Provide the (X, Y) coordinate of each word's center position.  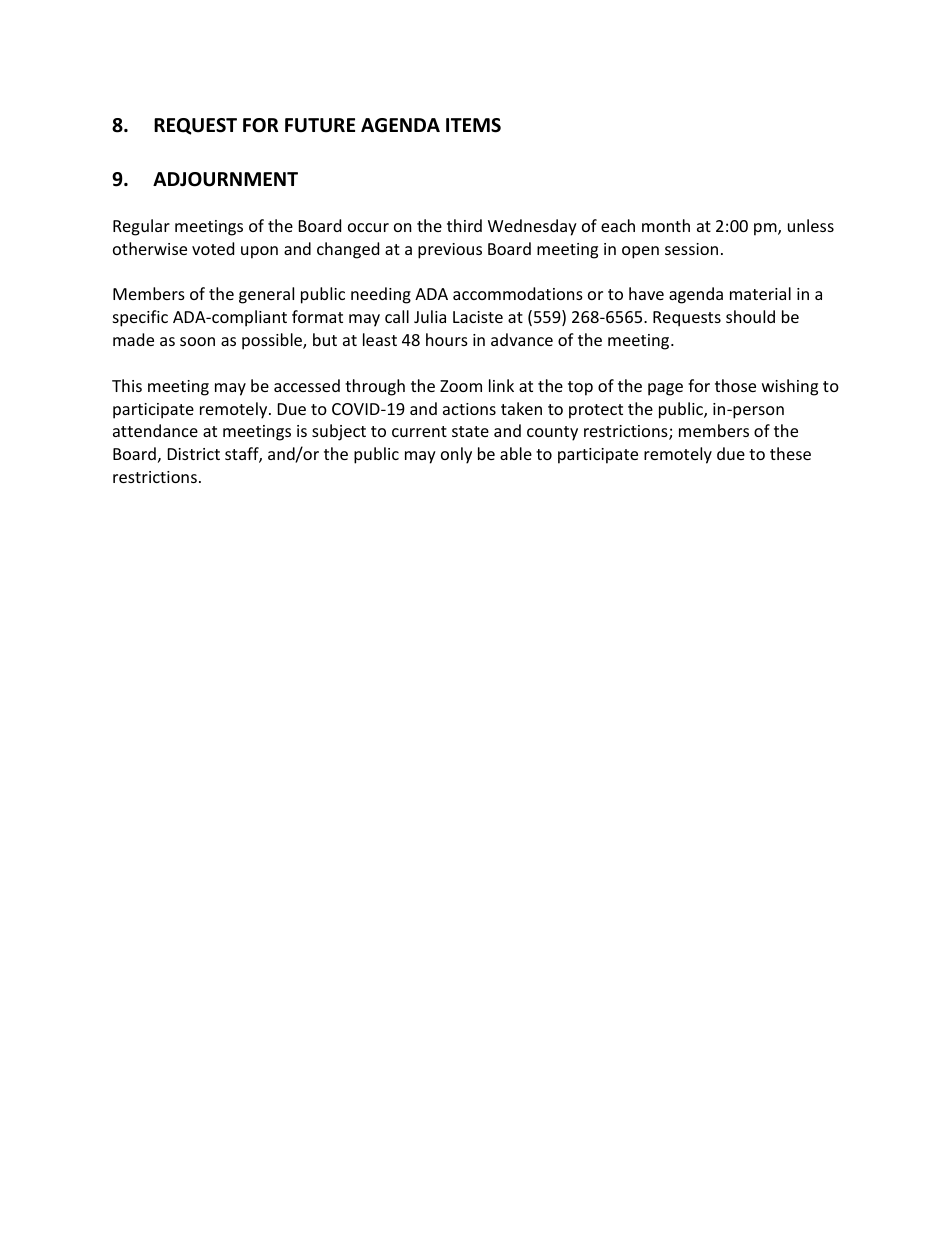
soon (197, 341)
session (691, 249)
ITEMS (473, 125)
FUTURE (320, 125)
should (750, 316)
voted (213, 248)
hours (447, 339)
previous (450, 251)
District (194, 454)
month (666, 225)
